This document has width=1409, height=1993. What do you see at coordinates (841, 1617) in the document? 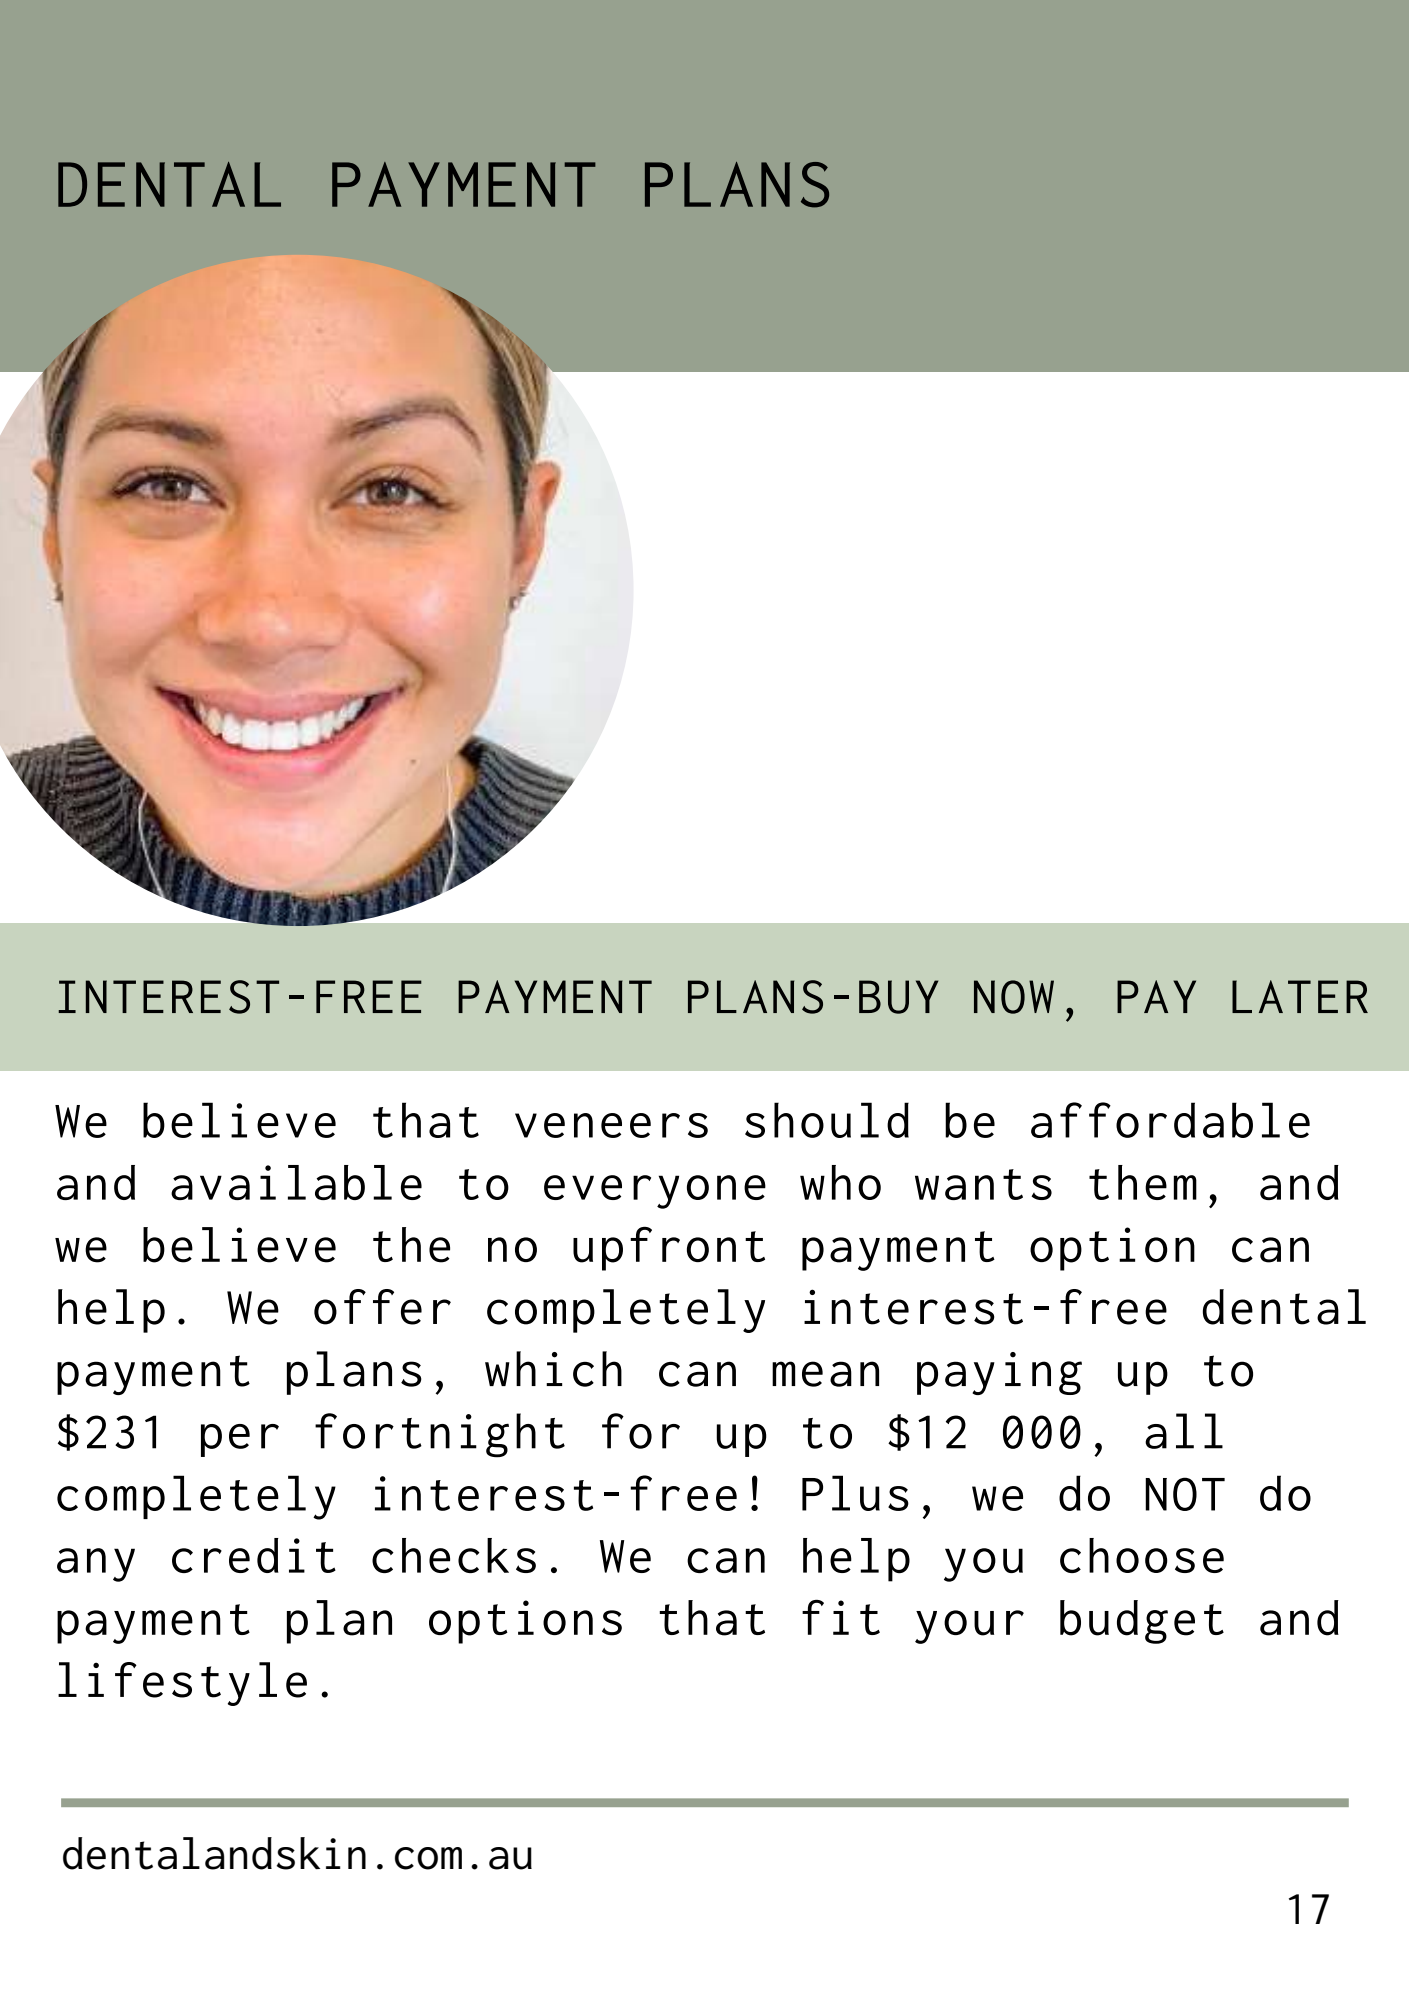
I see `fit` at bounding box center [841, 1617].
